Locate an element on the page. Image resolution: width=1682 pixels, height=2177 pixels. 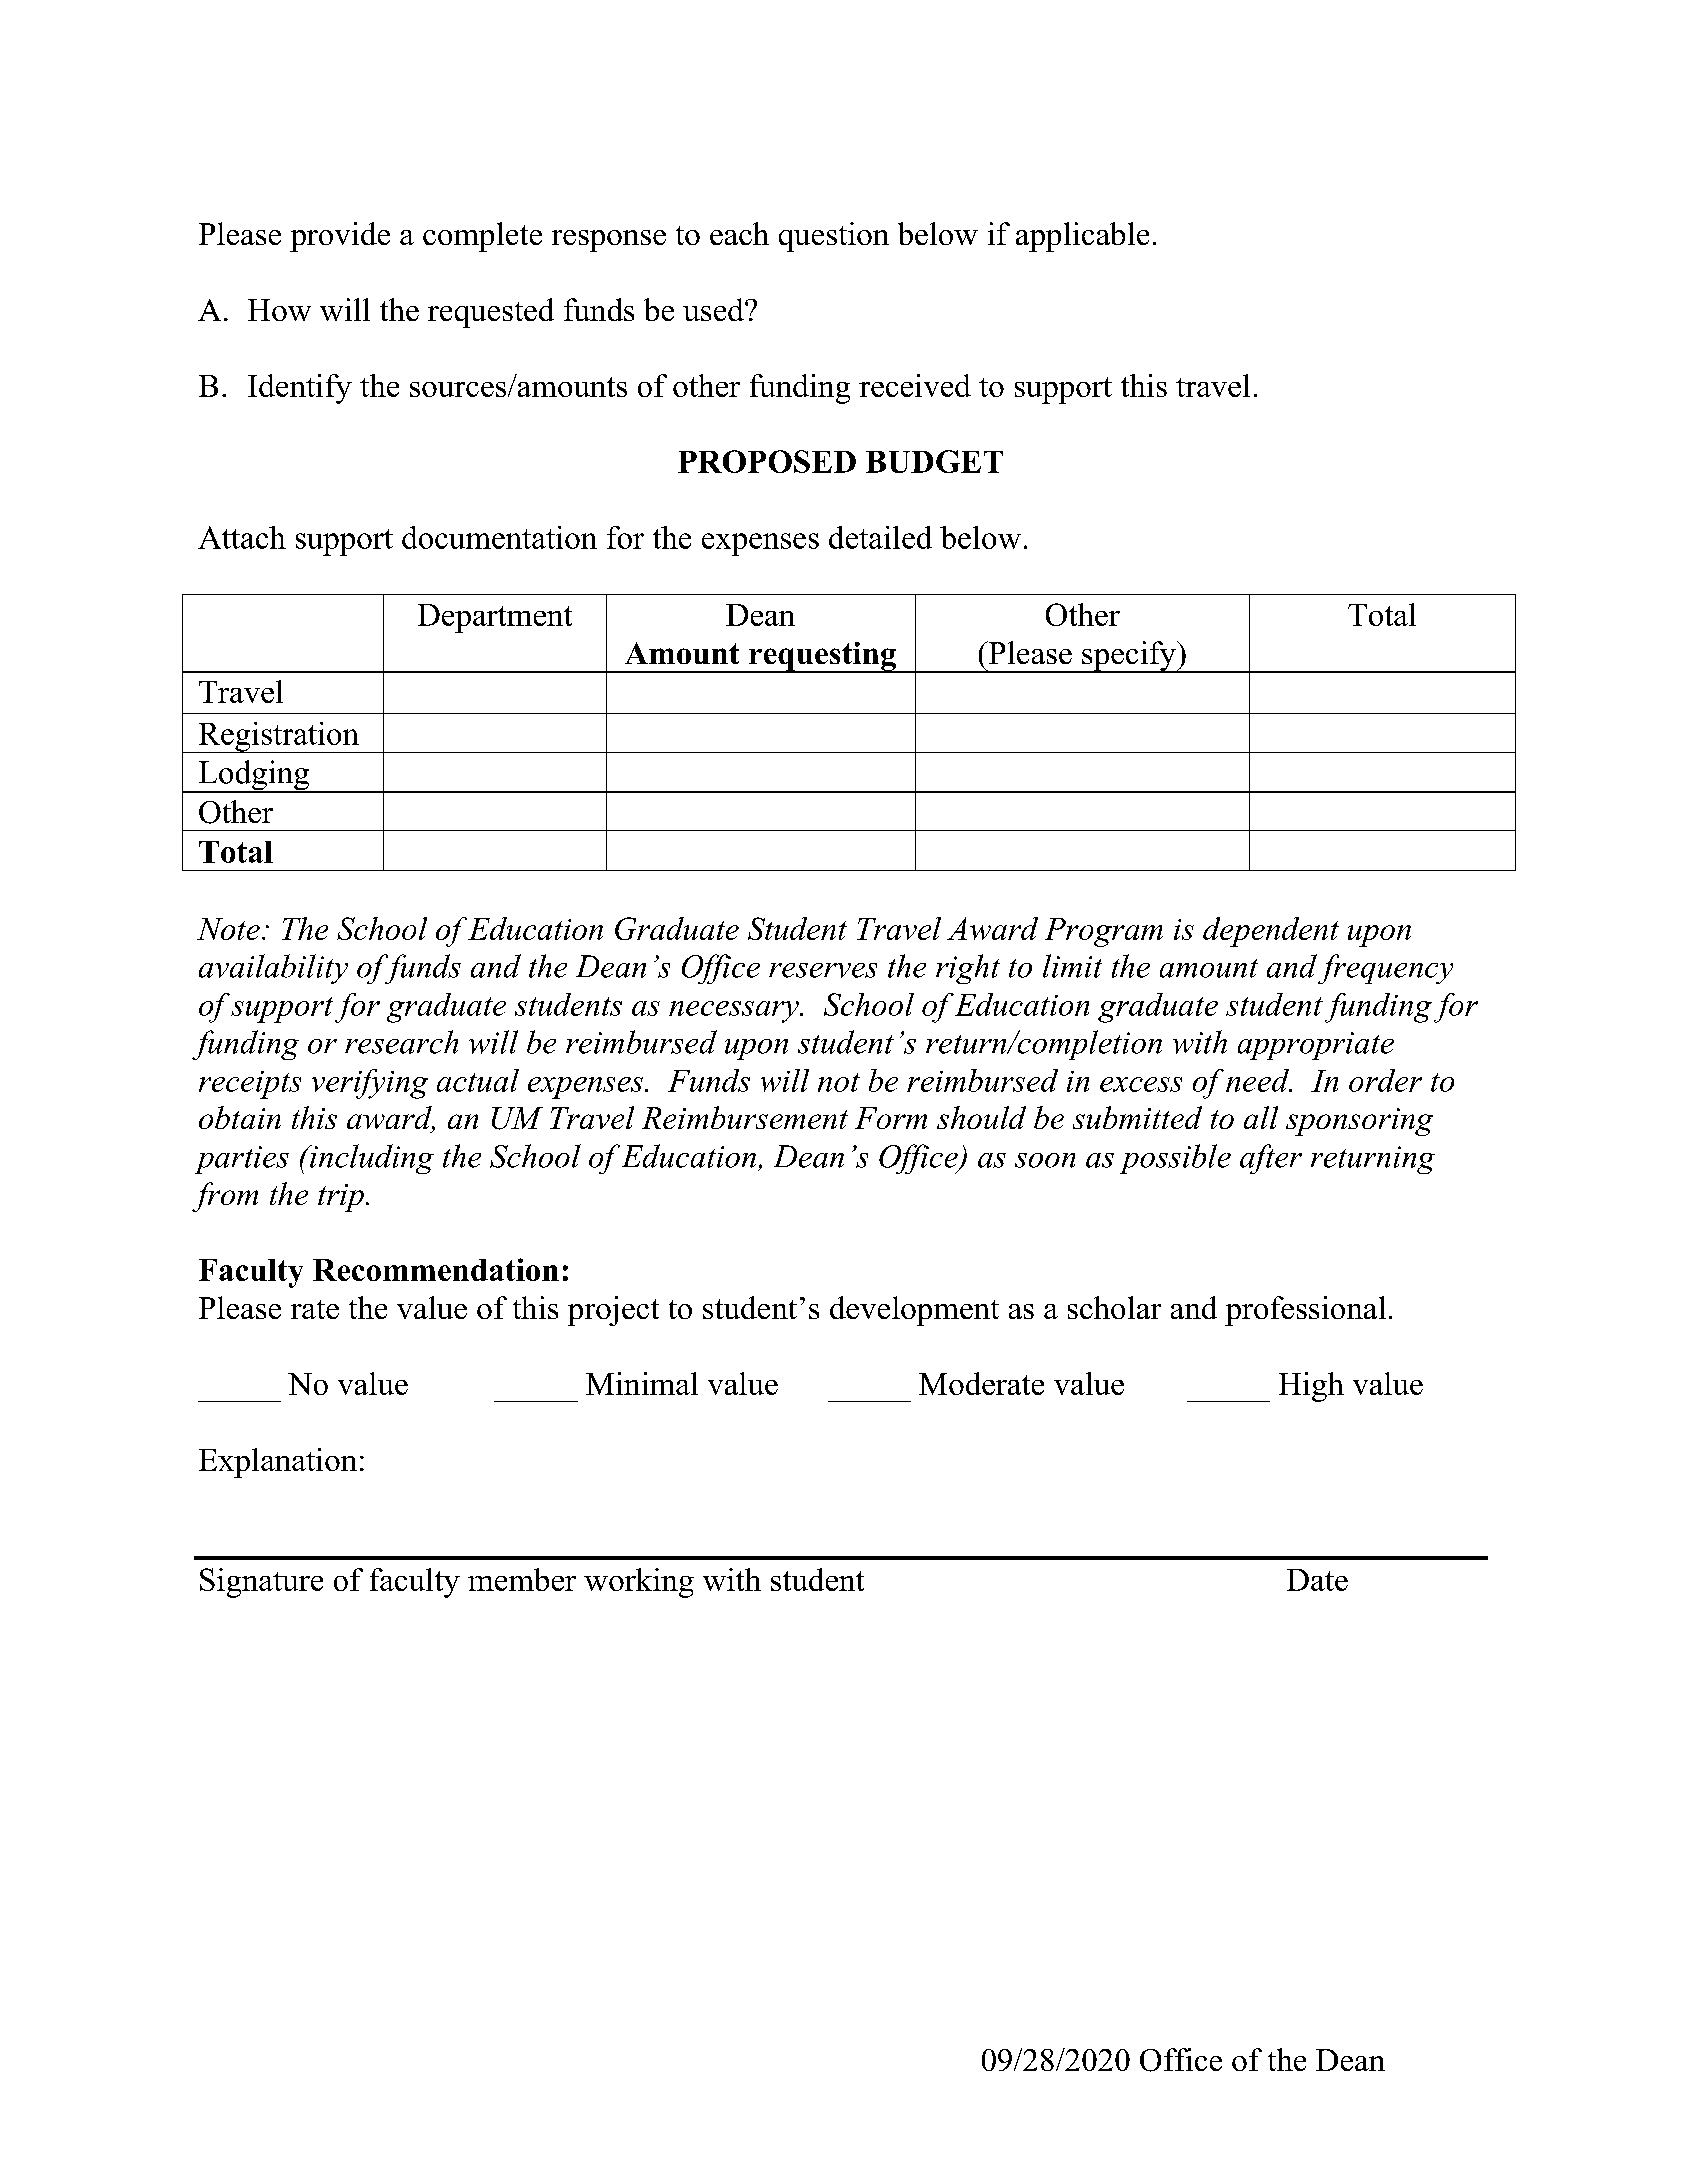
all is located at coordinates (1261, 1117).
